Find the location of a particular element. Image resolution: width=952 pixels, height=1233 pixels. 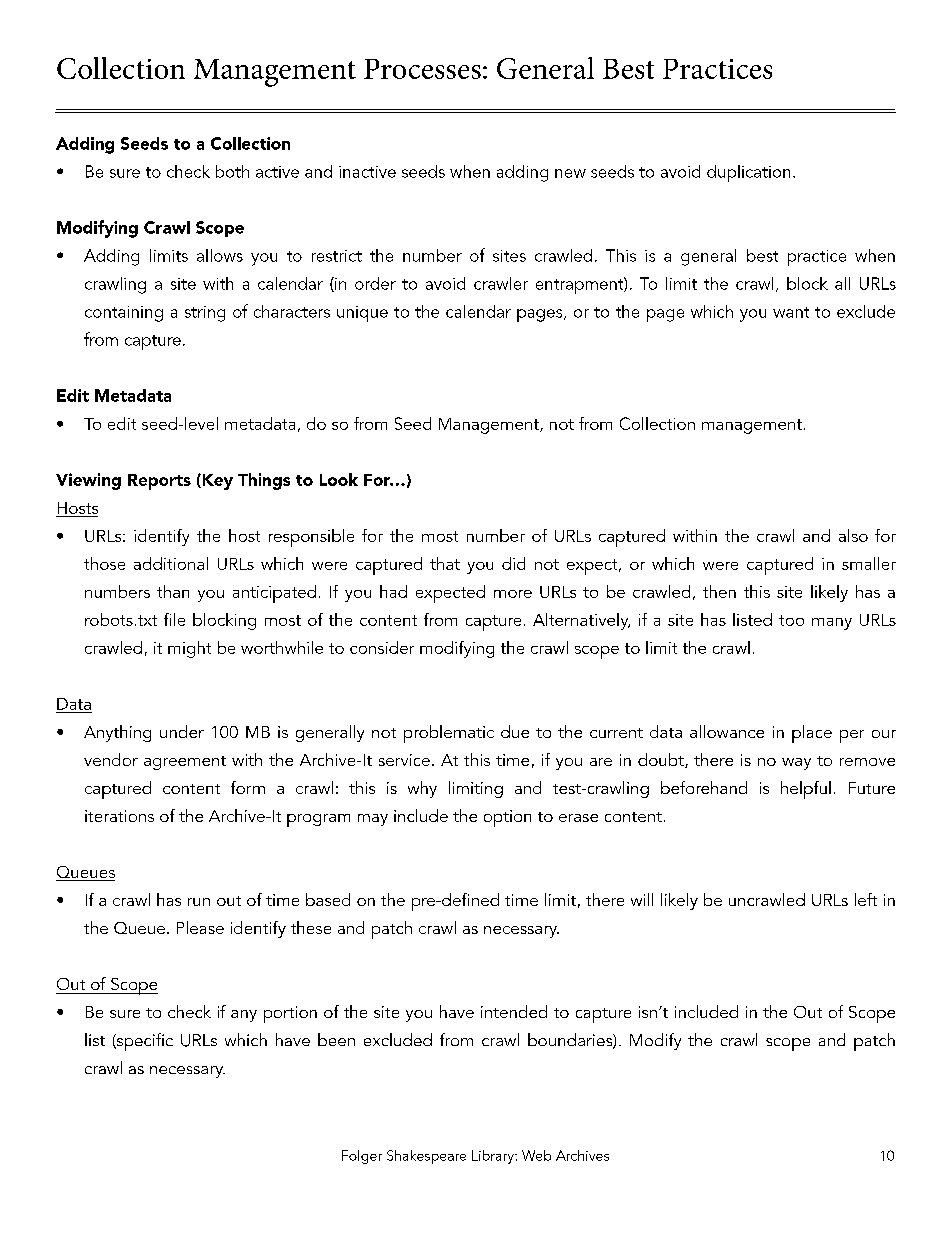

want is located at coordinates (791, 312).
